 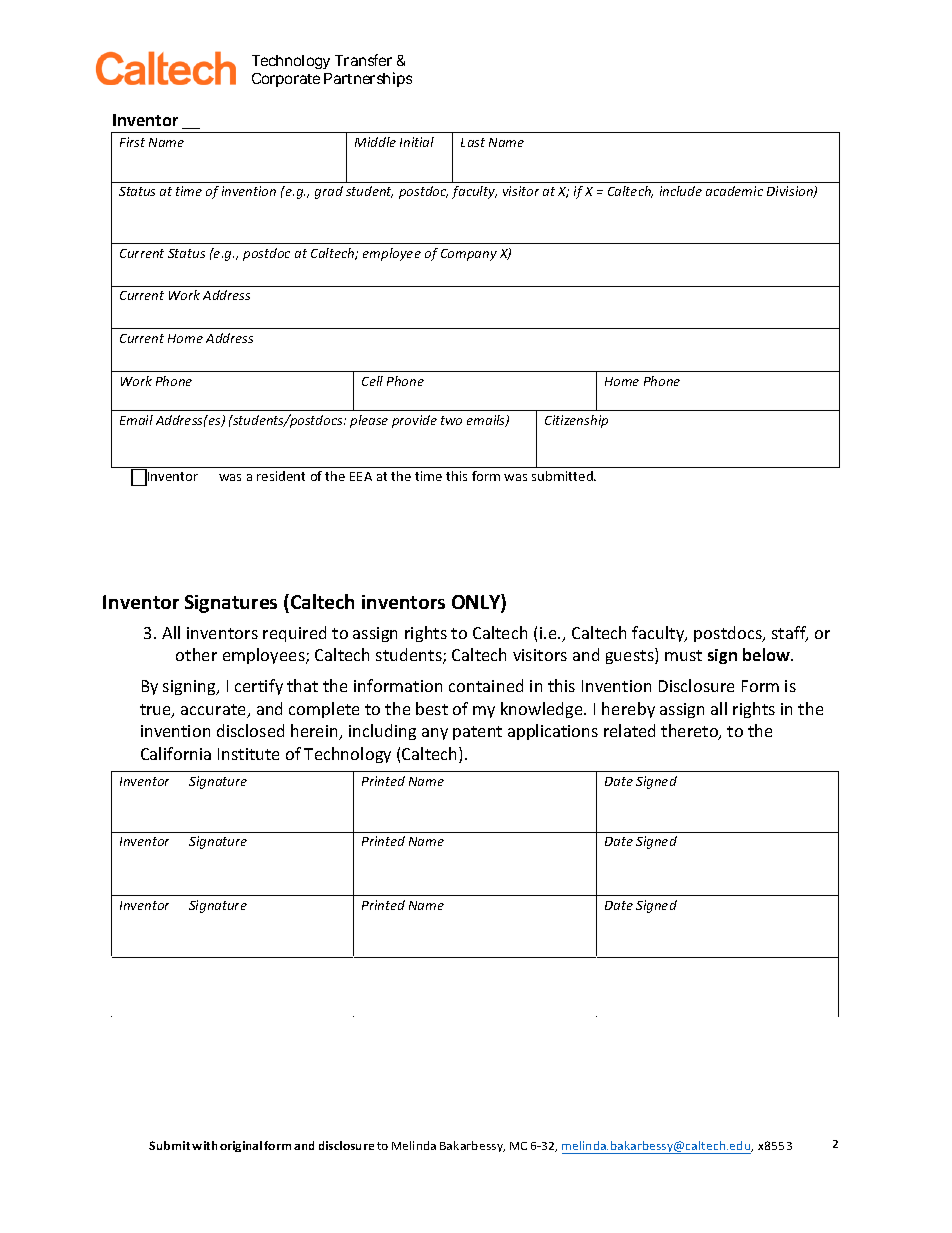 What do you see at coordinates (486, 685) in the image?
I see `contained` at bounding box center [486, 685].
